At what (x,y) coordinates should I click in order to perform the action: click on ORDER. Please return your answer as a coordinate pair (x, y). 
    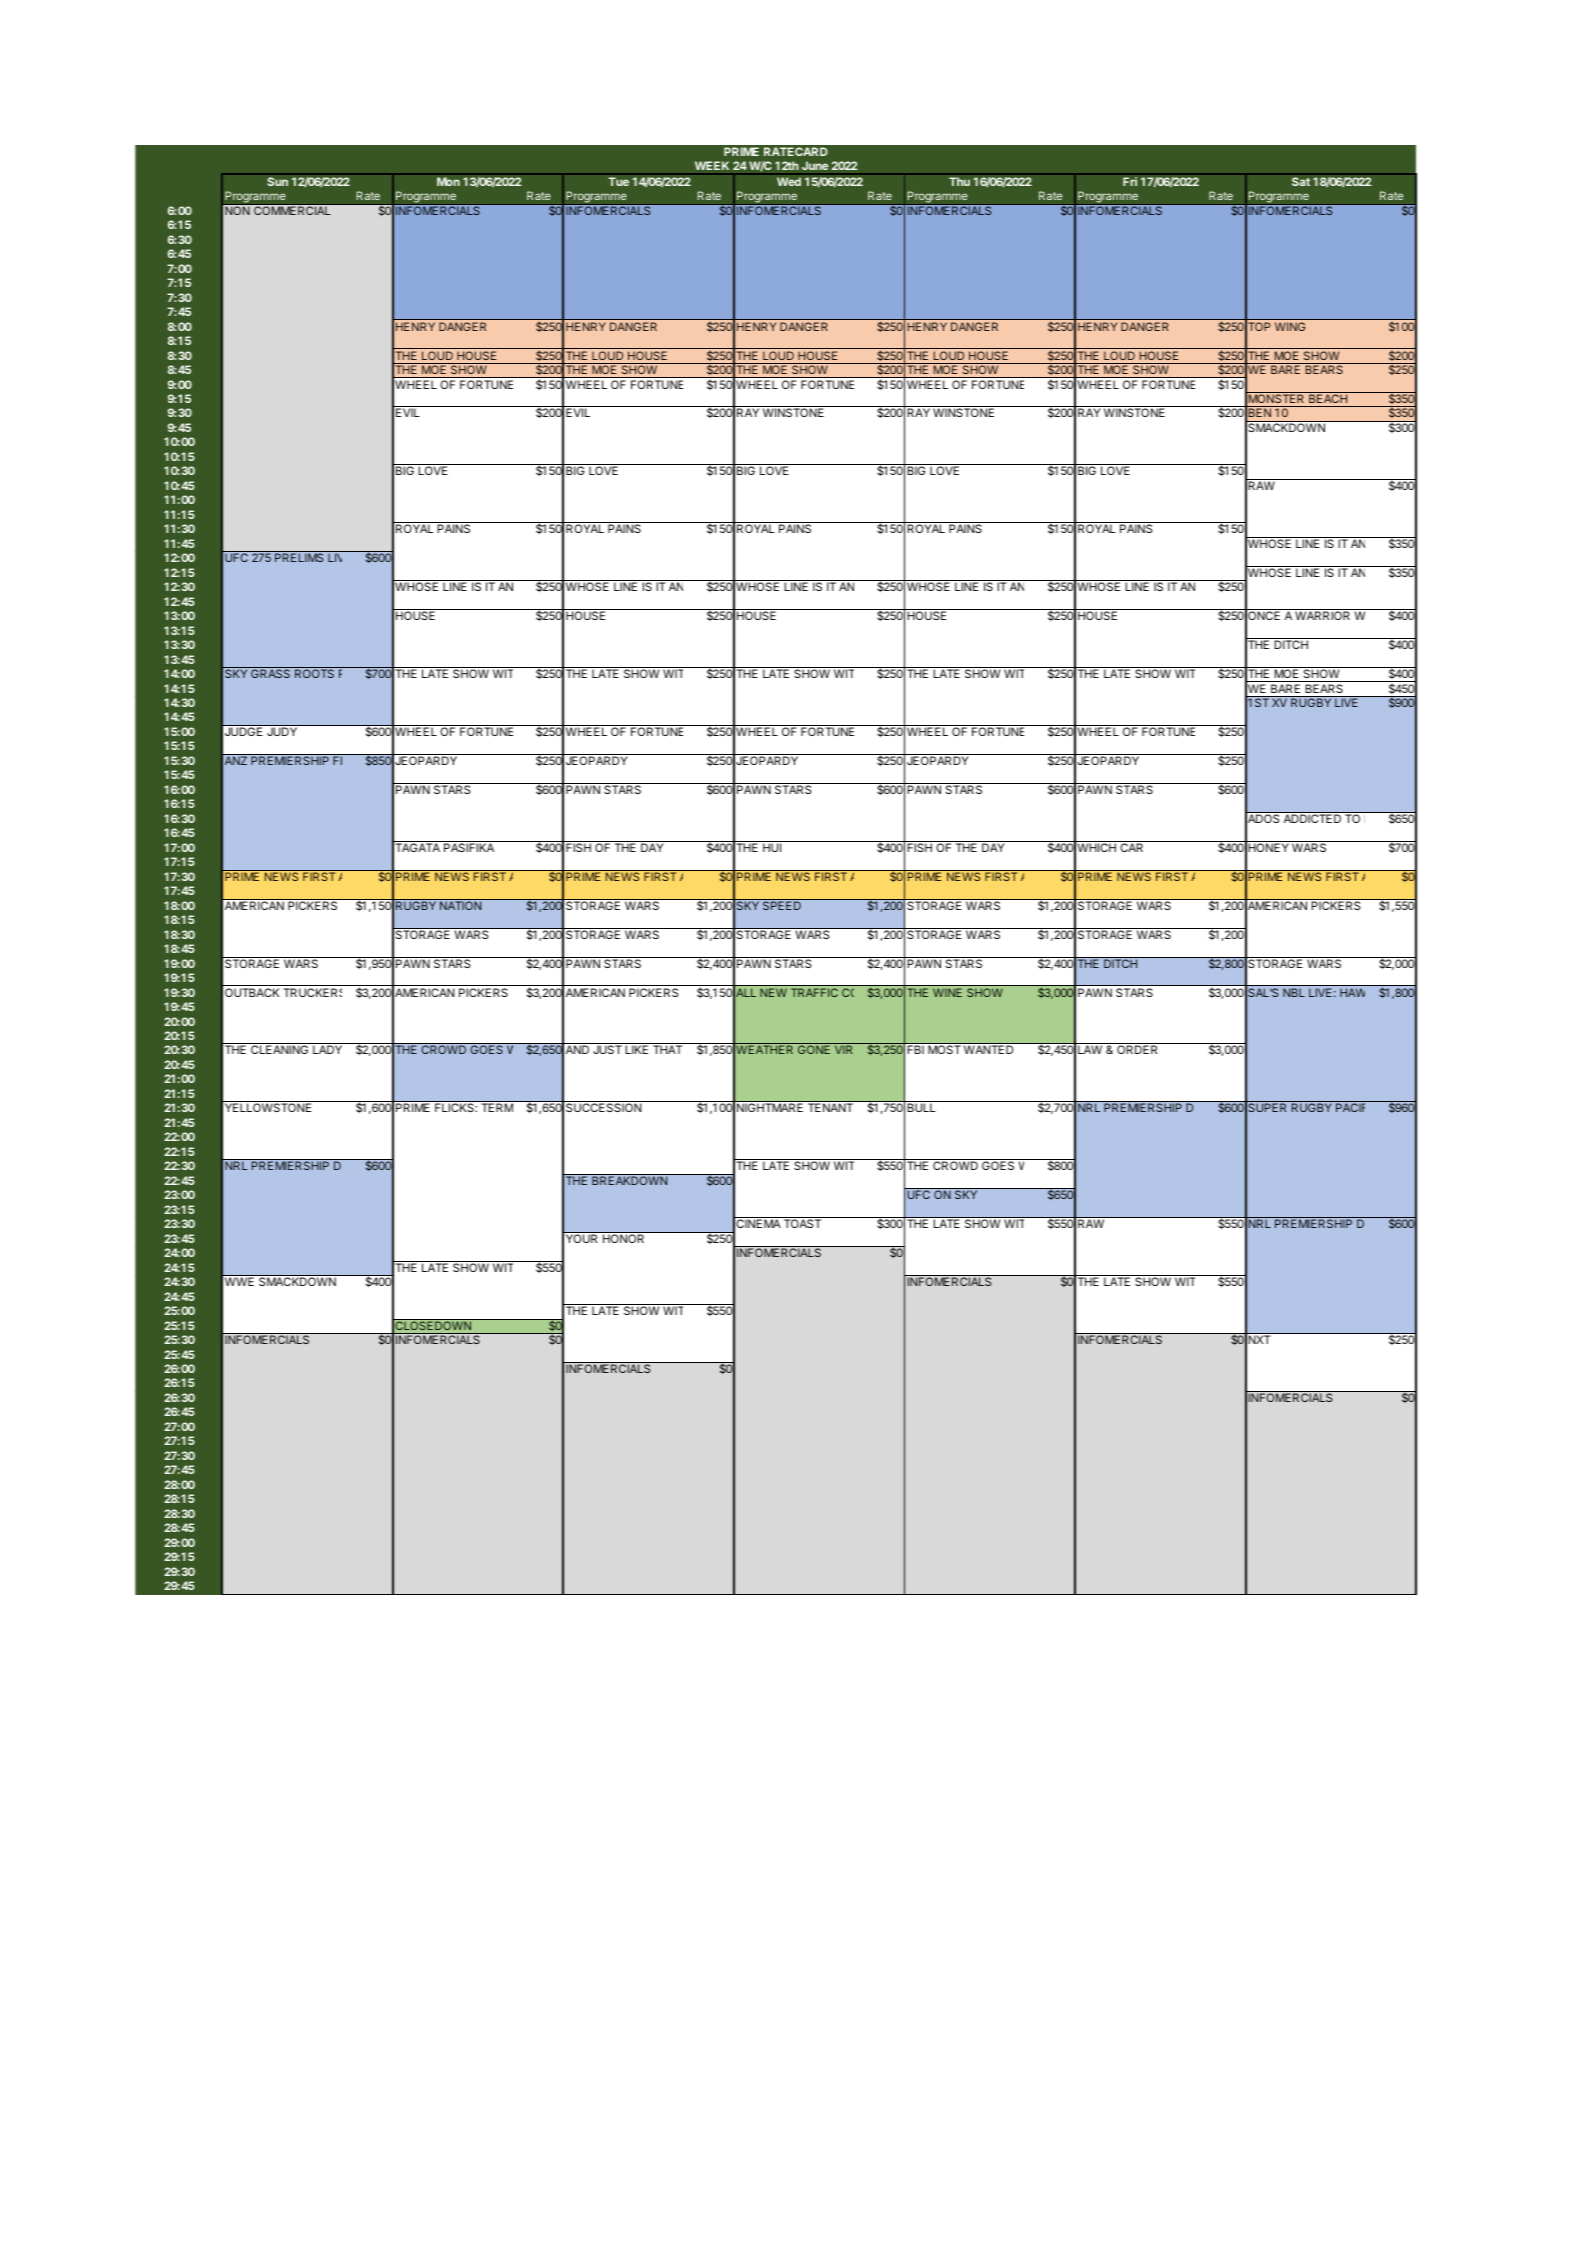
    Looking at the image, I should click on (1137, 1049).
